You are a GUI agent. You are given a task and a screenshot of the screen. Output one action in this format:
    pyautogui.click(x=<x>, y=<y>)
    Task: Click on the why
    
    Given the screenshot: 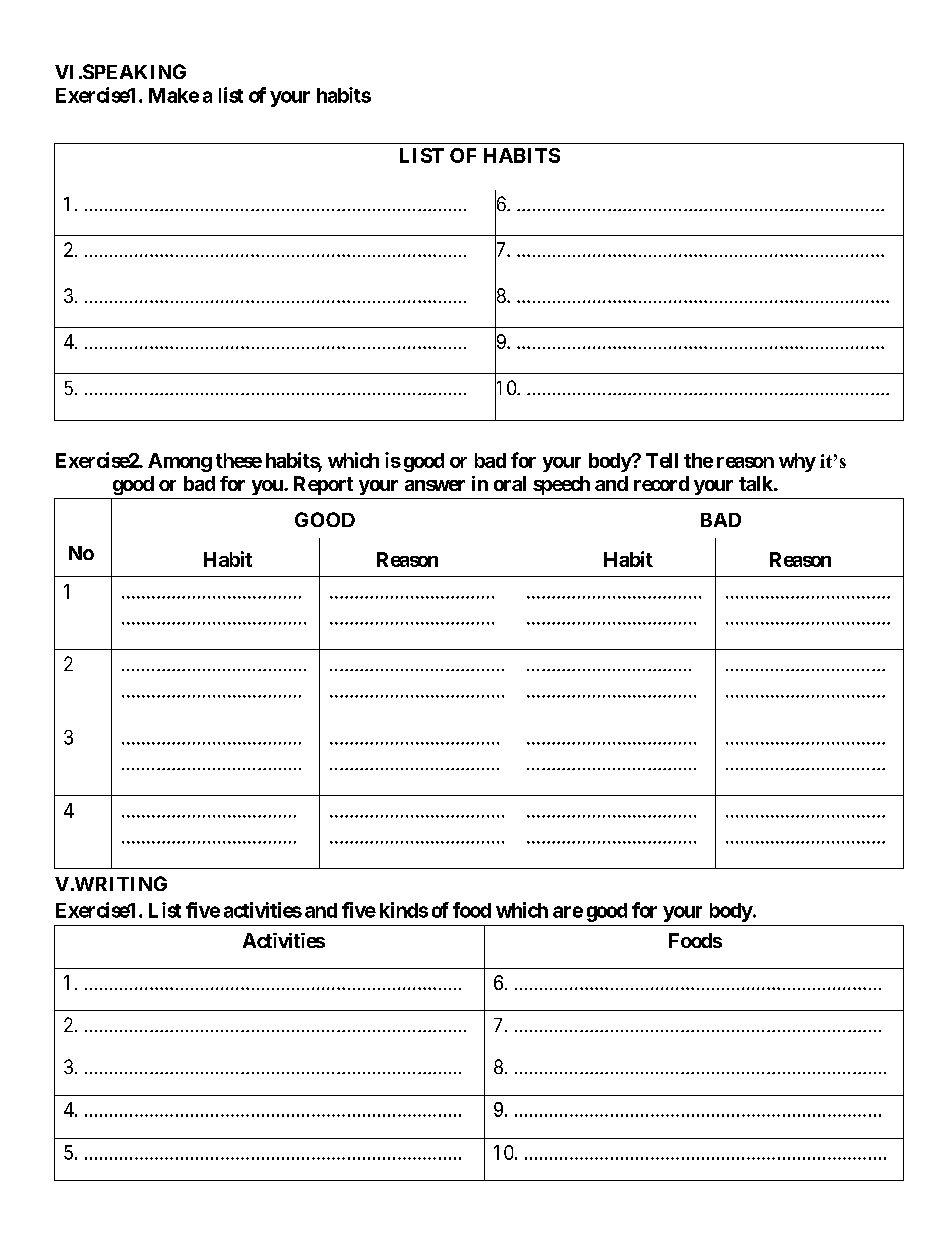 What is the action you would take?
    pyautogui.click(x=797, y=462)
